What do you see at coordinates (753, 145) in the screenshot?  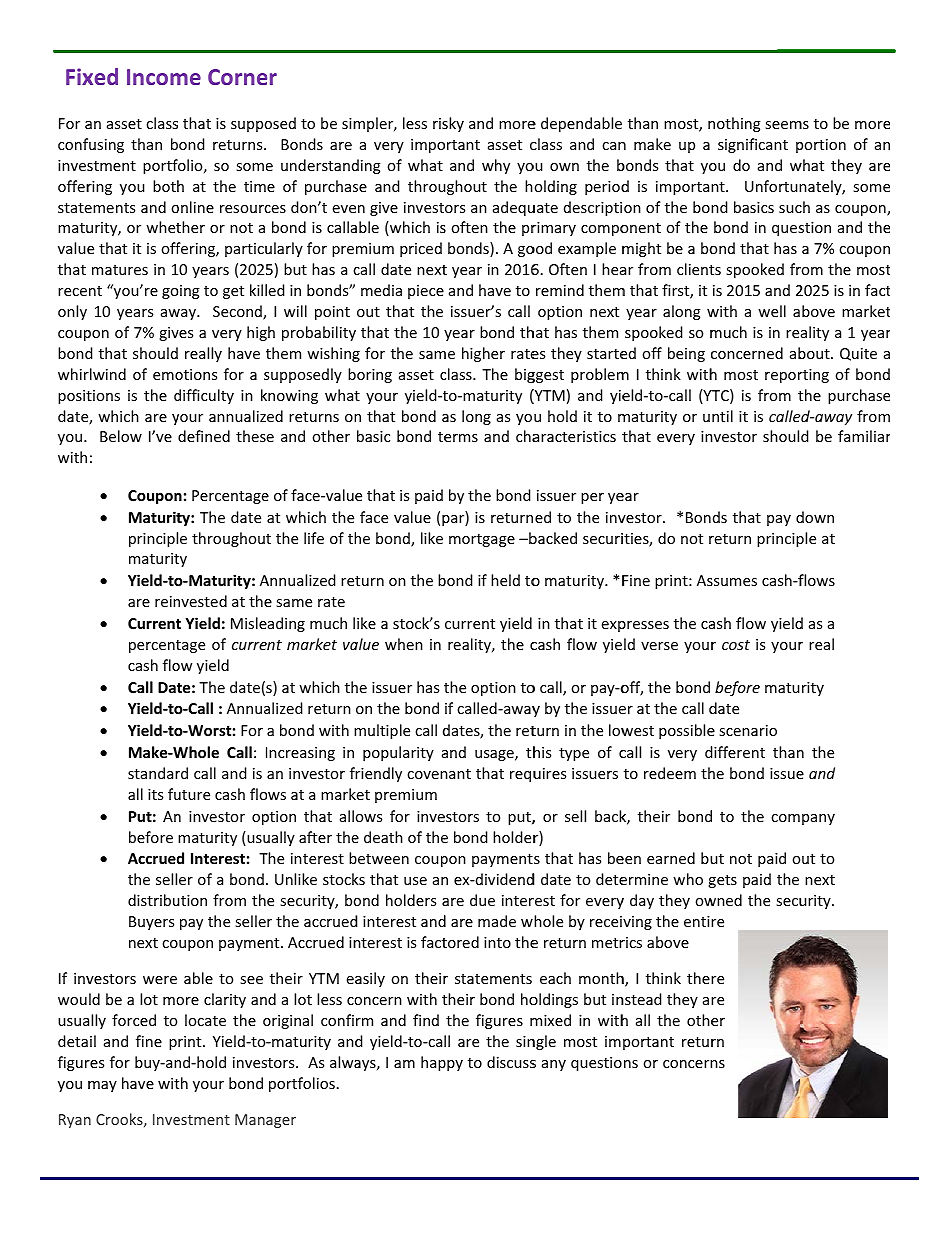 I see `significant` at bounding box center [753, 145].
